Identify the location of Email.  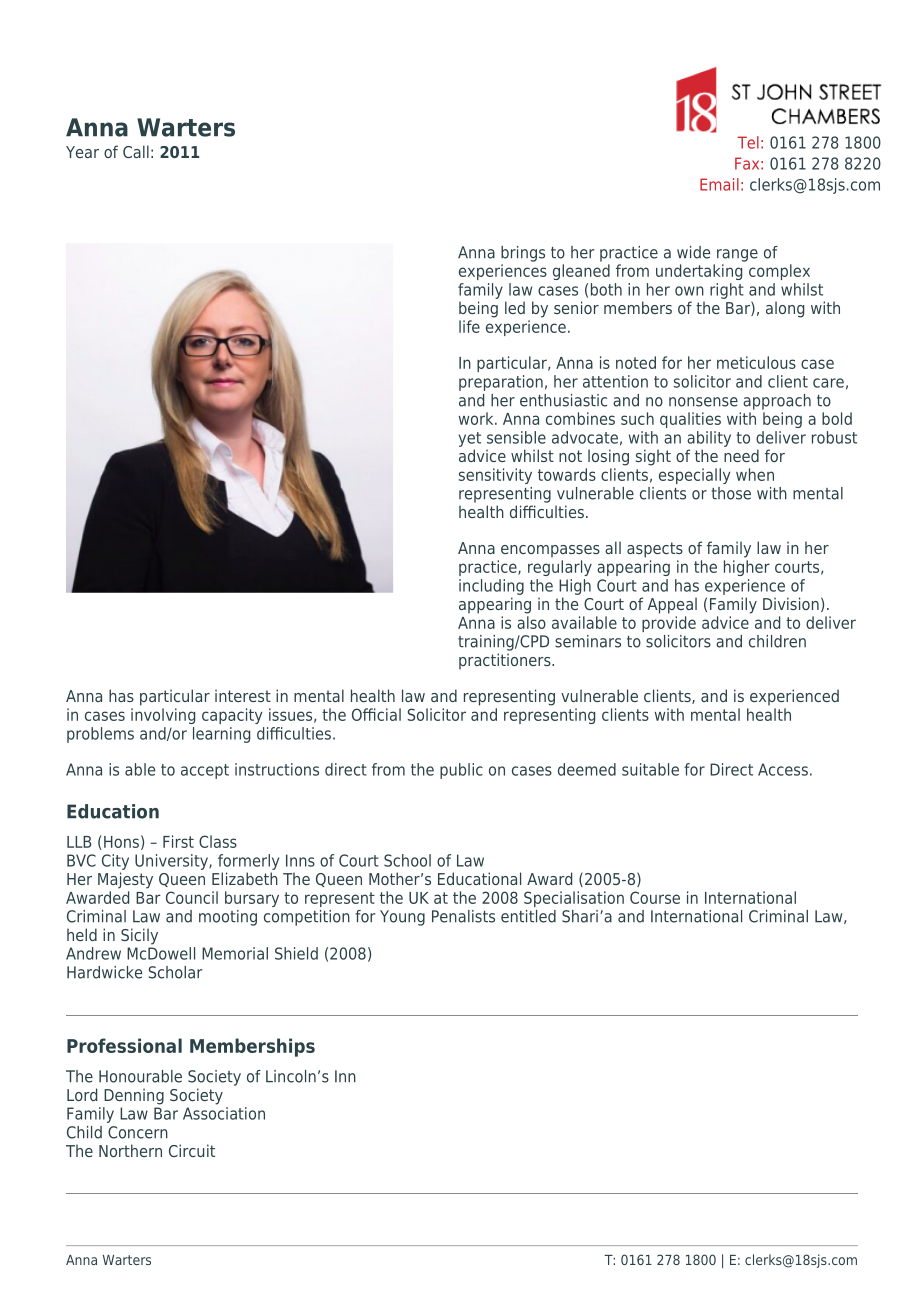
(719, 184).
